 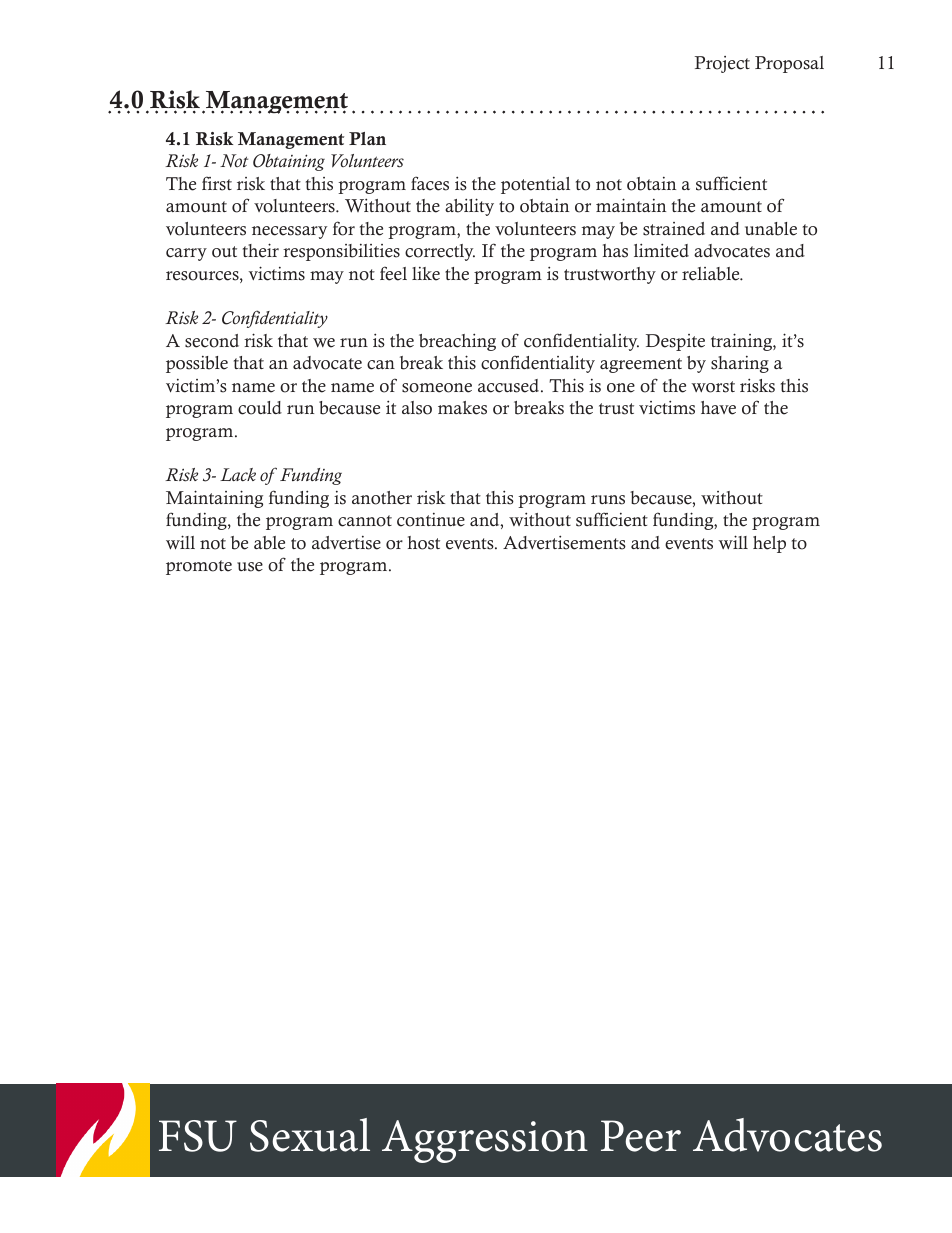 I want to click on sharing, so click(x=740, y=364).
